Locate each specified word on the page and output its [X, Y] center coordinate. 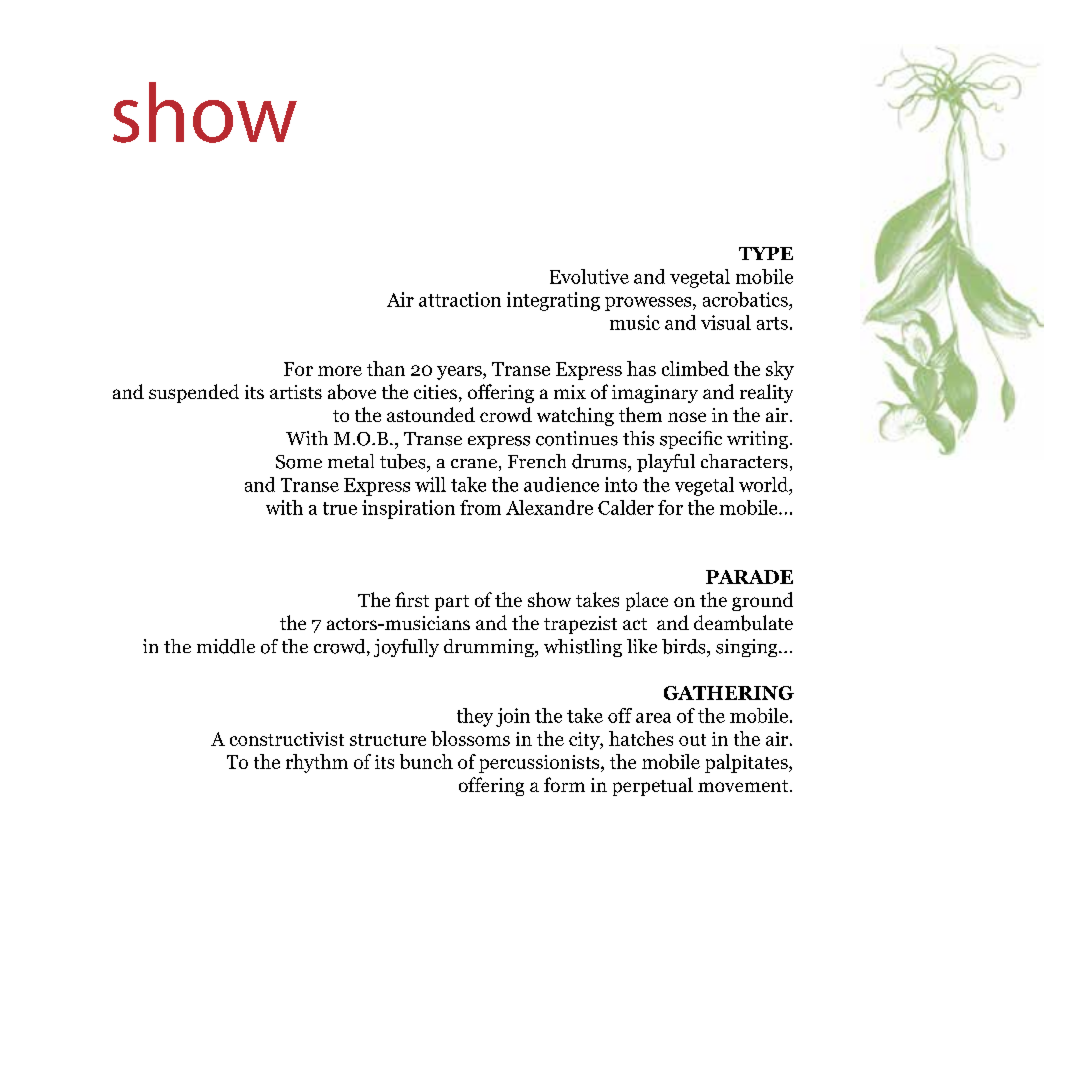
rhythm [317, 763]
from [480, 507]
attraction [460, 299]
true [340, 508]
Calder [626, 507]
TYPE [766, 253]
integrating [553, 301]
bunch [426, 761]
